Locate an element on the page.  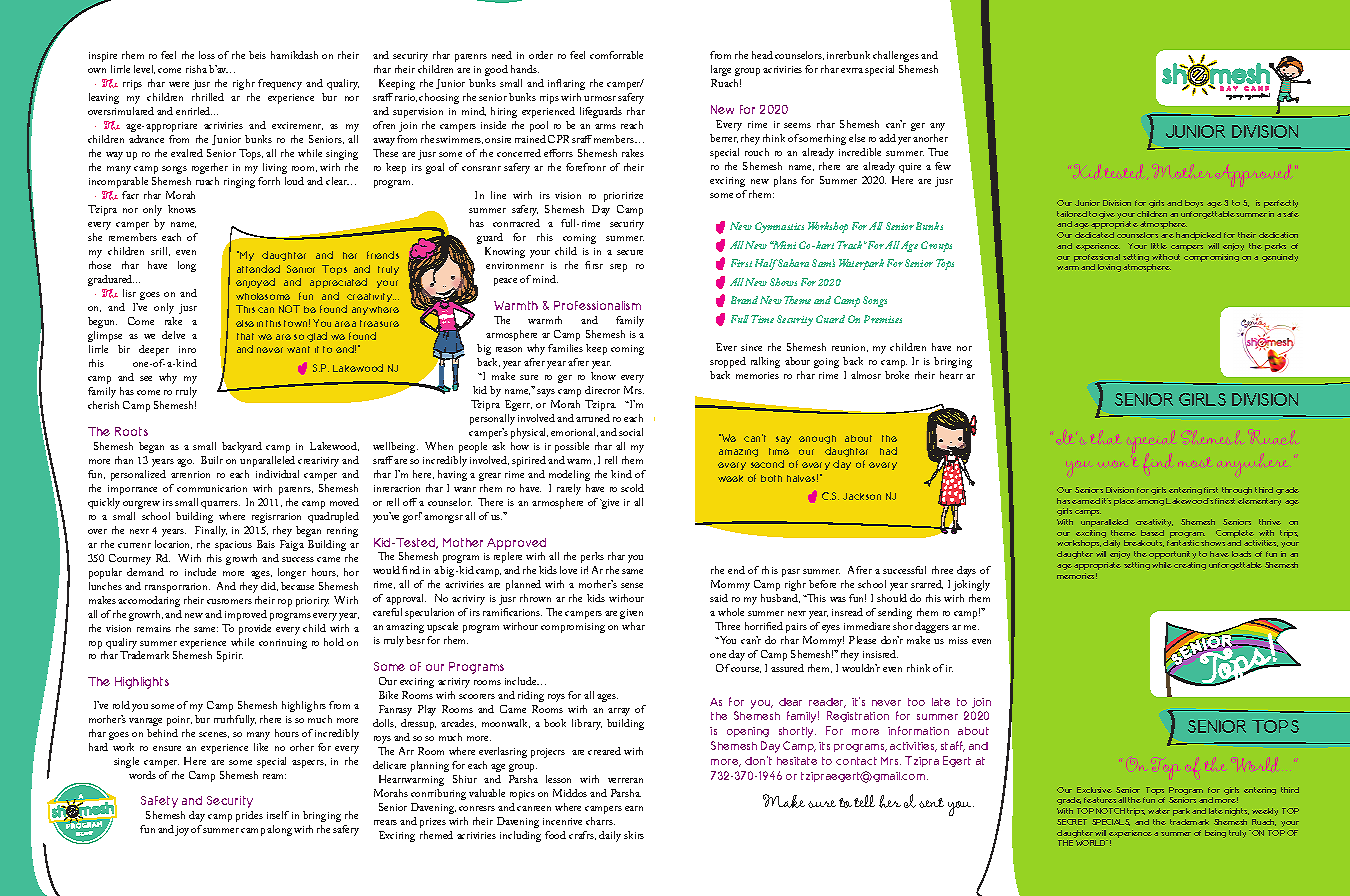
frequency is located at coordinates (280, 84).
